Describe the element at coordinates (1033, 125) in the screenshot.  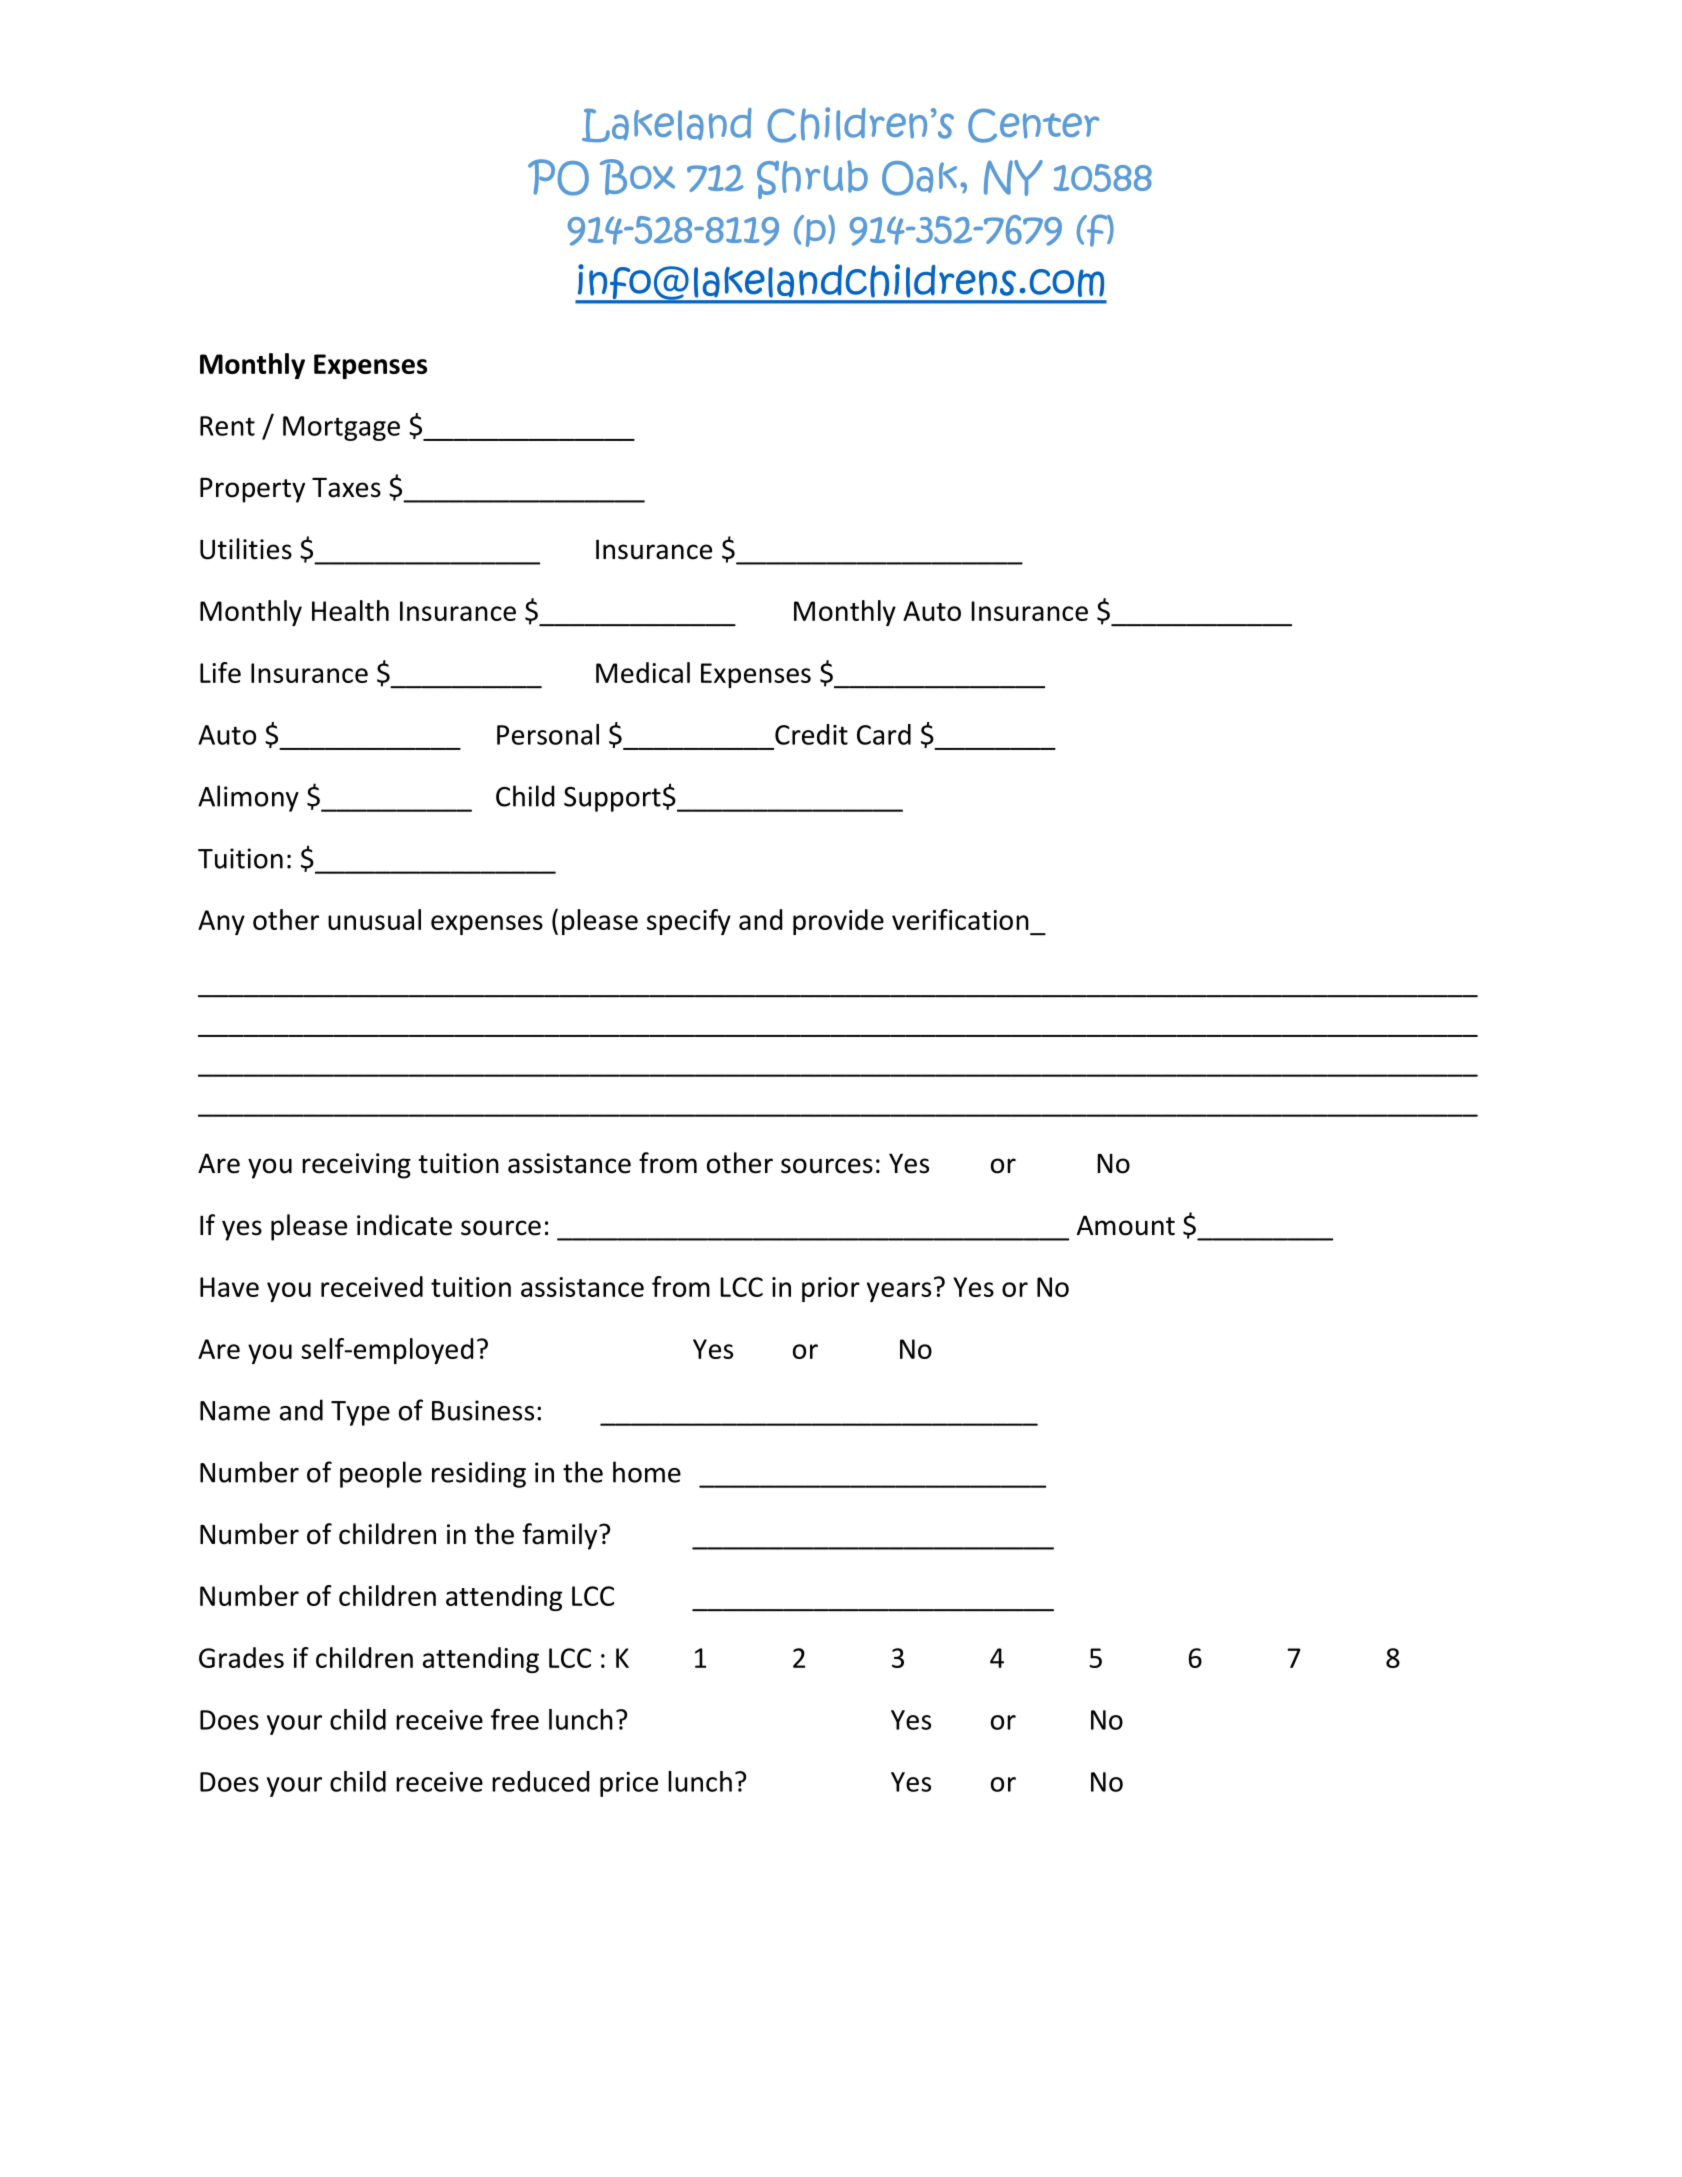
I see `Center` at that location.
